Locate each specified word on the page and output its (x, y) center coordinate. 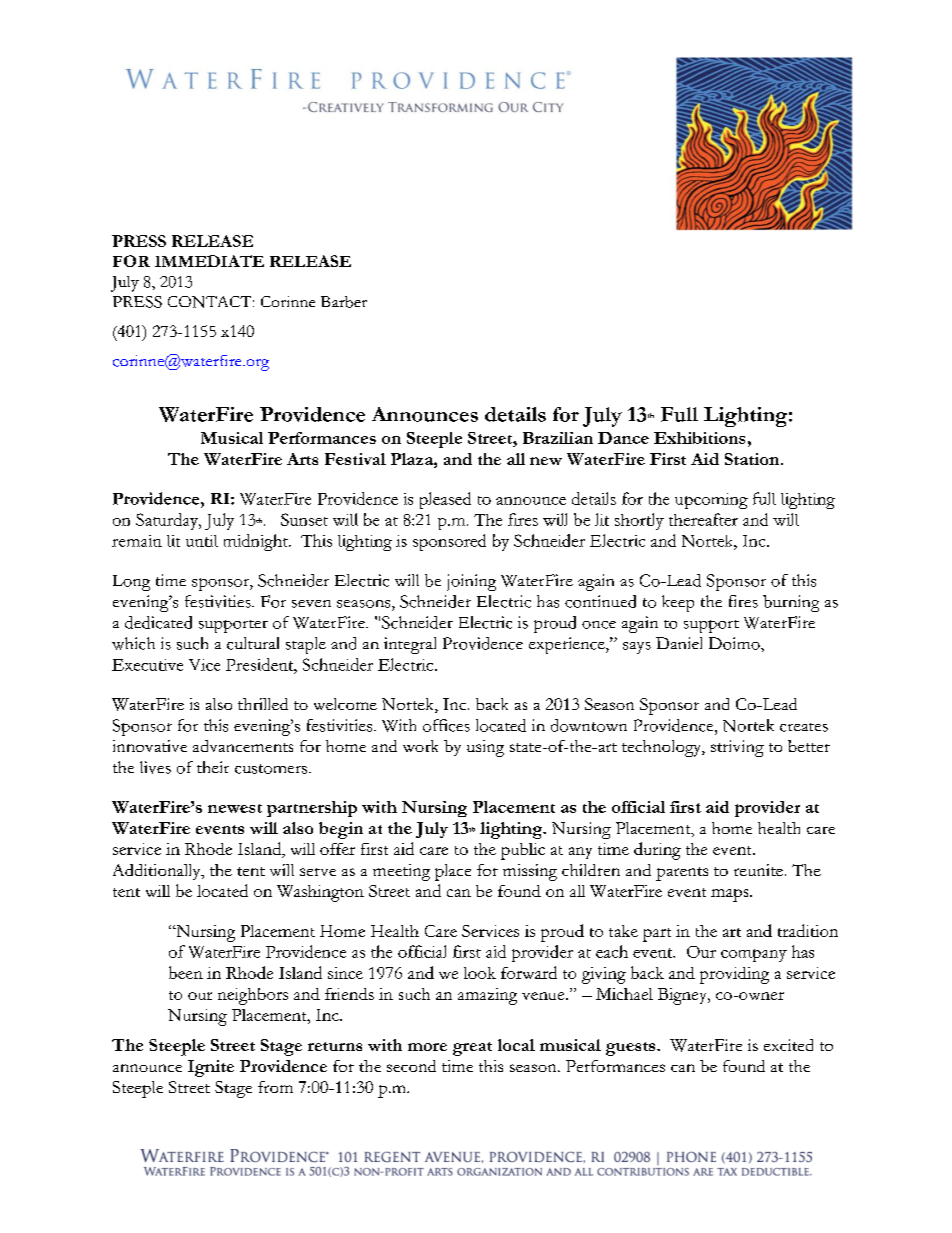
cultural (253, 643)
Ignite (211, 1068)
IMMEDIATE (209, 261)
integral (410, 645)
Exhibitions (699, 438)
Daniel (679, 643)
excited (788, 1045)
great (472, 1049)
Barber (344, 302)
